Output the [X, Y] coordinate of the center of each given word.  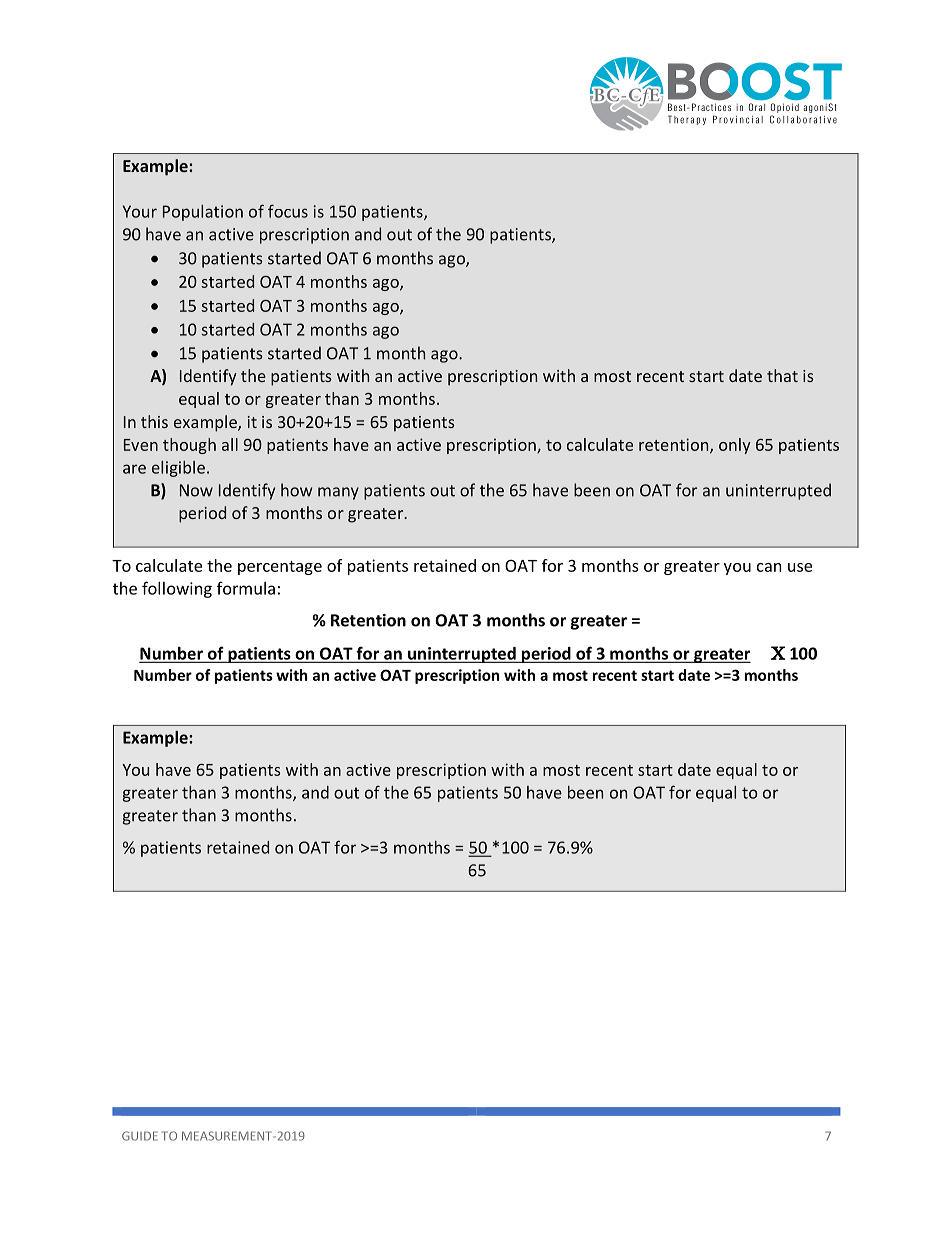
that [782, 375]
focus [288, 211]
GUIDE [140, 1136]
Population [203, 213]
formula [246, 588]
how [296, 490]
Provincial [738, 119]
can [769, 567]
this [154, 421]
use [800, 567]
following [177, 589]
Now [196, 490]
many [338, 493]
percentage [280, 568]
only [735, 446]
